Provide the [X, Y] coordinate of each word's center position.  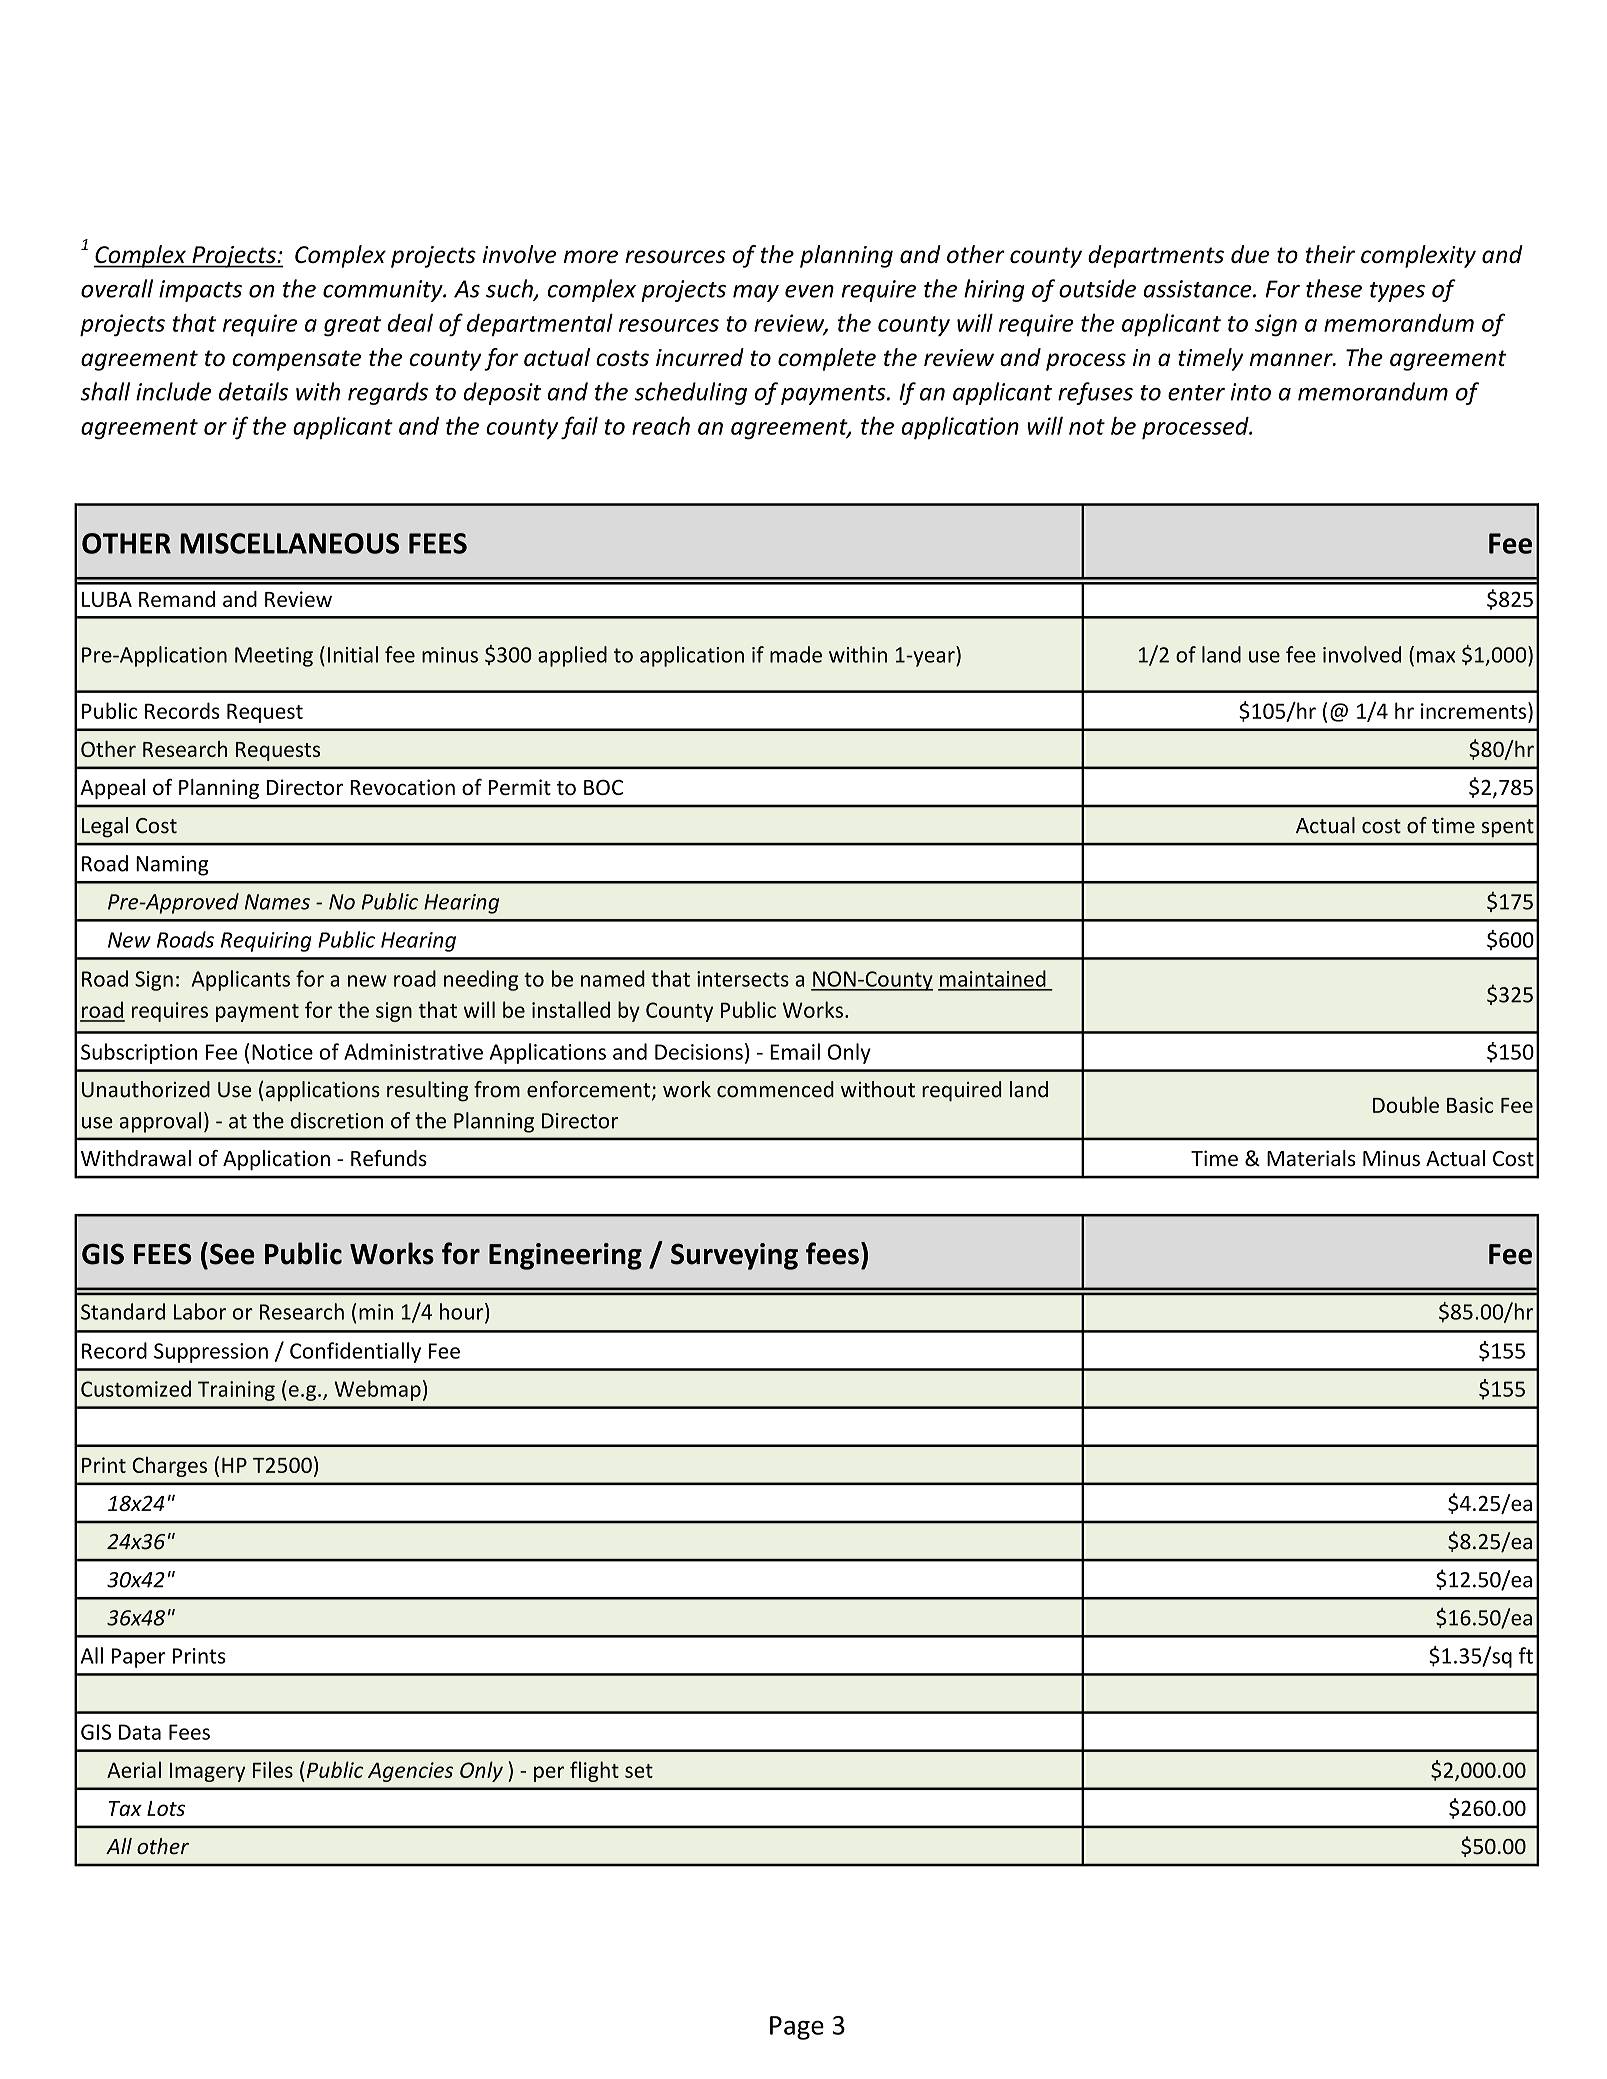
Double [1406, 1104]
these [1334, 288]
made [796, 654]
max [1436, 657]
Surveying [734, 1256]
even [809, 291]
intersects [743, 979]
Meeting [274, 657]
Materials [1311, 1158]
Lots [166, 1808]
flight [594, 1771]
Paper [139, 1658]
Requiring [266, 942]
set [639, 1771]
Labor [200, 1311]
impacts [200, 291]
